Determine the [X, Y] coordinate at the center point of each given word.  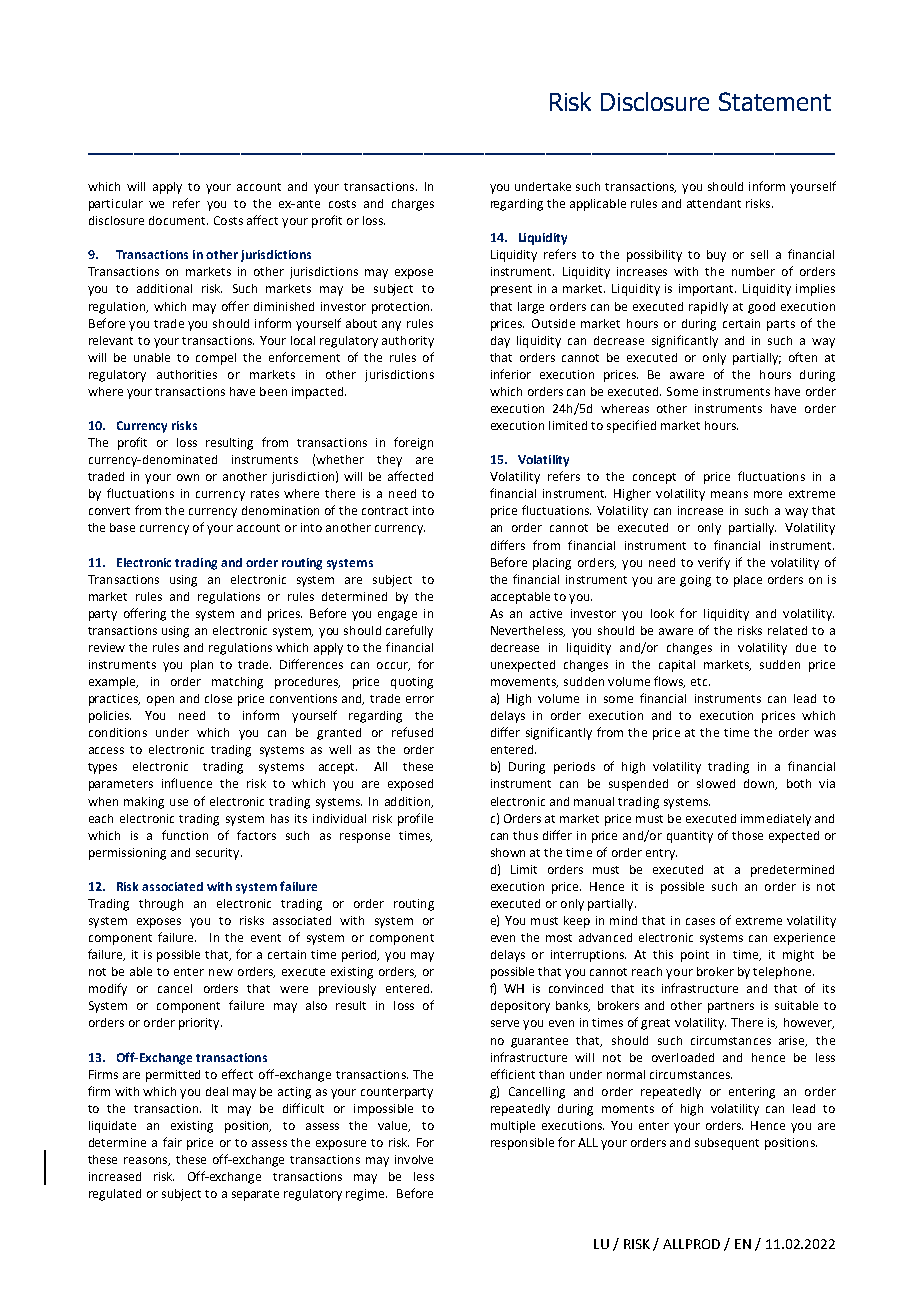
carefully [409, 631]
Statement [775, 101]
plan [202, 666]
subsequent [727, 1144]
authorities [187, 374]
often [803, 357]
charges [413, 205]
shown [508, 852]
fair [172, 1142]
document [178, 220]
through [161, 905]
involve [414, 1159]
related [787, 630]
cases [700, 921]
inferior [511, 374]
